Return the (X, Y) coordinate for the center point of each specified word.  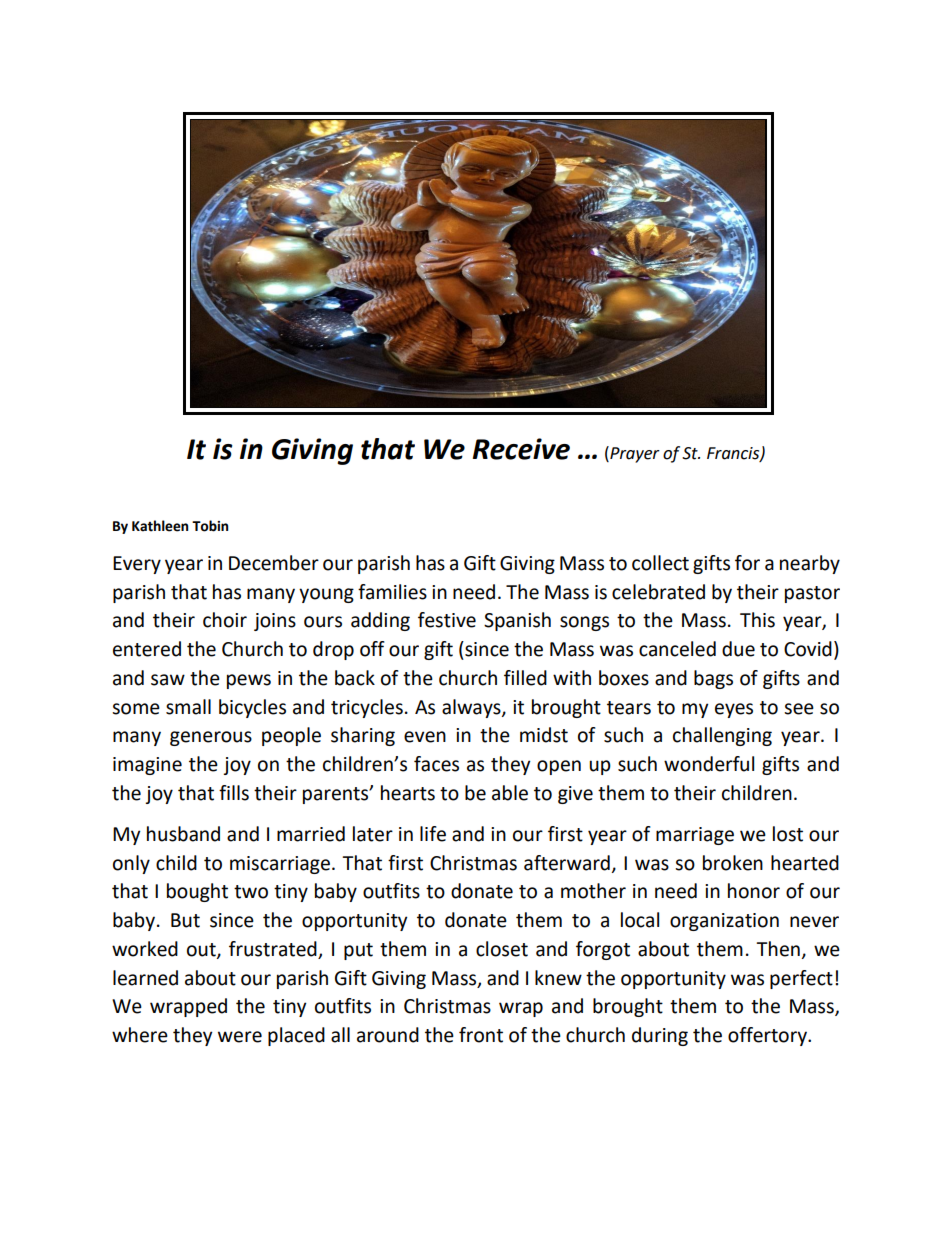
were (240, 1037)
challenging (722, 736)
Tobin (210, 526)
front (481, 1035)
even (425, 737)
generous (211, 738)
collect (660, 563)
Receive (521, 449)
